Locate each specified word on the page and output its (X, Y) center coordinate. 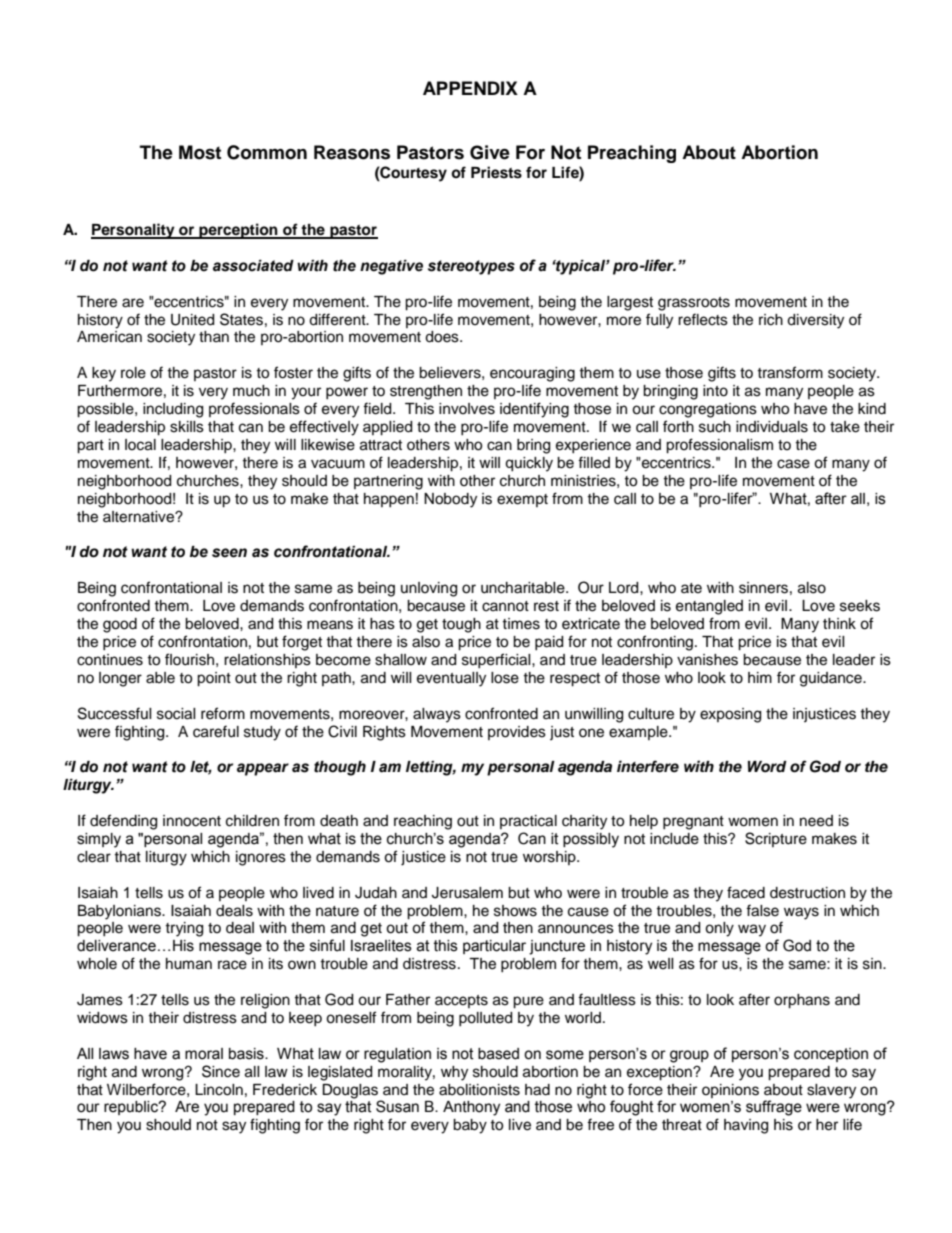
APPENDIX (470, 88)
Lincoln (219, 1090)
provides (517, 733)
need (816, 821)
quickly (529, 464)
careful (216, 731)
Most (200, 152)
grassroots (694, 304)
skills (187, 427)
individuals (772, 427)
